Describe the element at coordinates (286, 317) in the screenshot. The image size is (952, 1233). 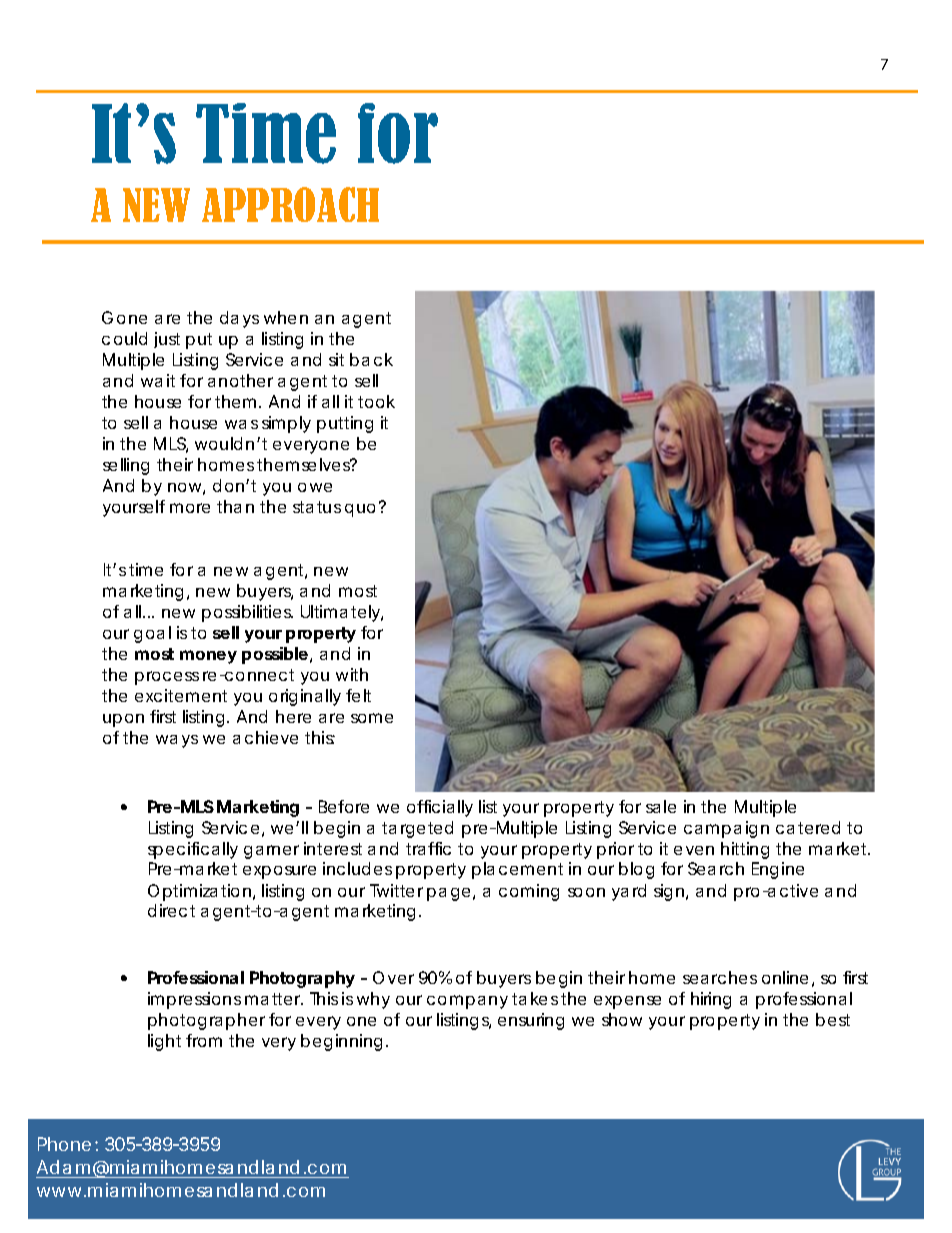
I see `when` at that location.
